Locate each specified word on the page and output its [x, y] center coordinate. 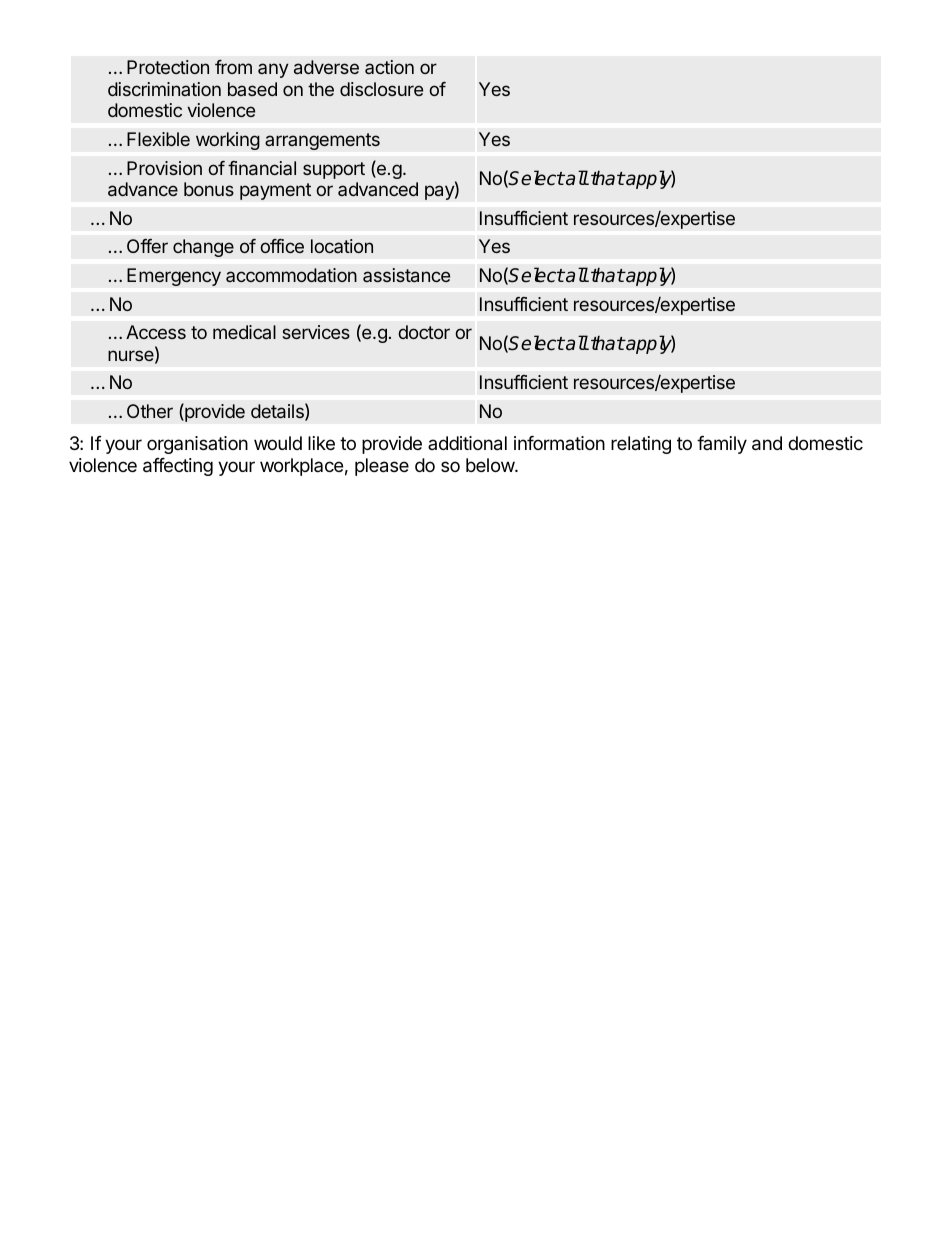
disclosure [381, 89]
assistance [406, 275]
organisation [197, 445]
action [389, 67]
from [233, 67]
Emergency [174, 277]
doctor [424, 332]
